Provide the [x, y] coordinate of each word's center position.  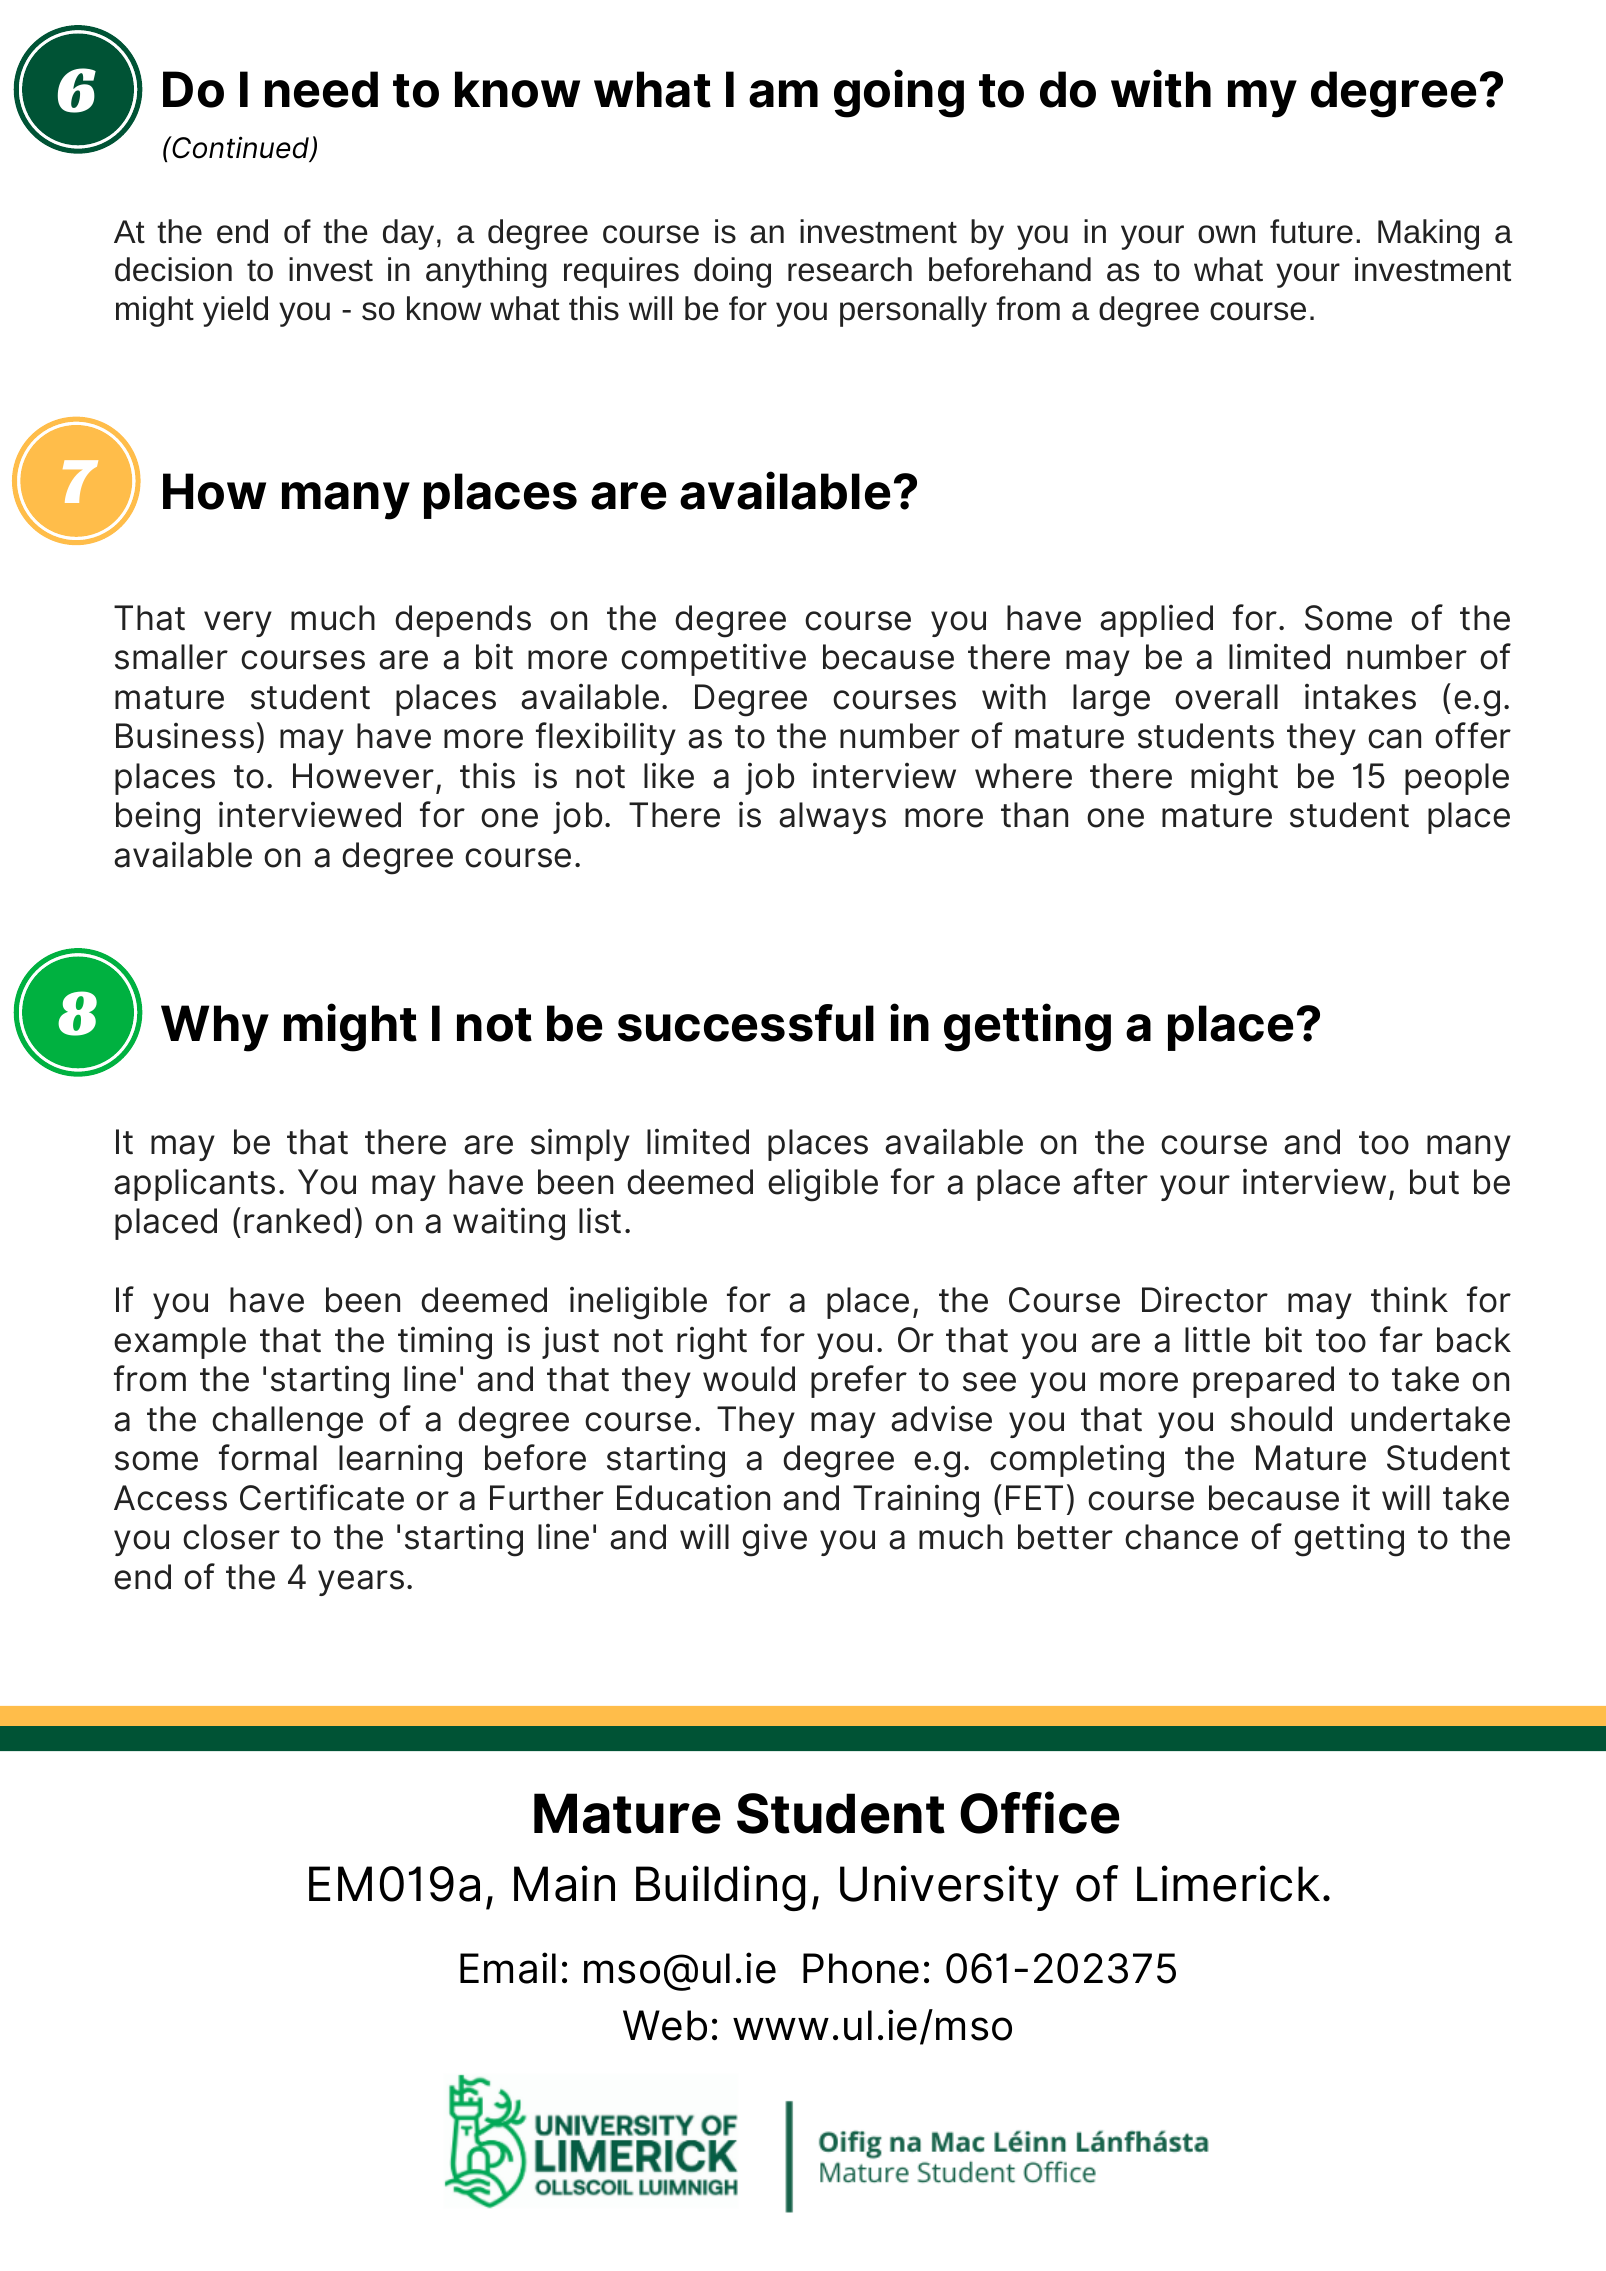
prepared [1263, 1382]
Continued [240, 148]
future [1311, 231]
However [363, 776]
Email [508, 1968]
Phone [861, 1968]
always [832, 818]
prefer [859, 1381]
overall [1226, 697]
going [899, 93]
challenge [287, 1422]
